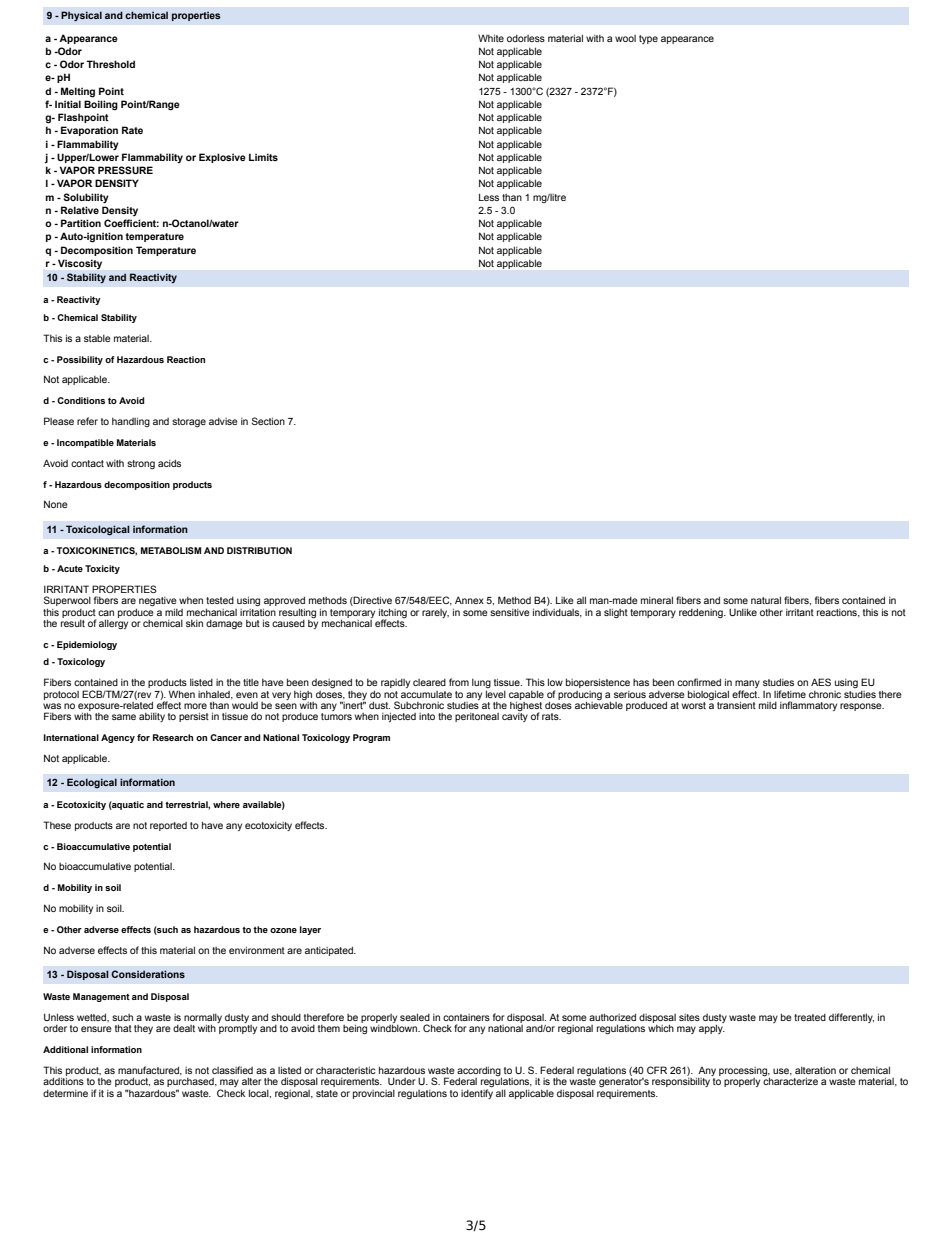  What do you see at coordinates (491, 38) in the screenshot?
I see `White` at bounding box center [491, 38].
